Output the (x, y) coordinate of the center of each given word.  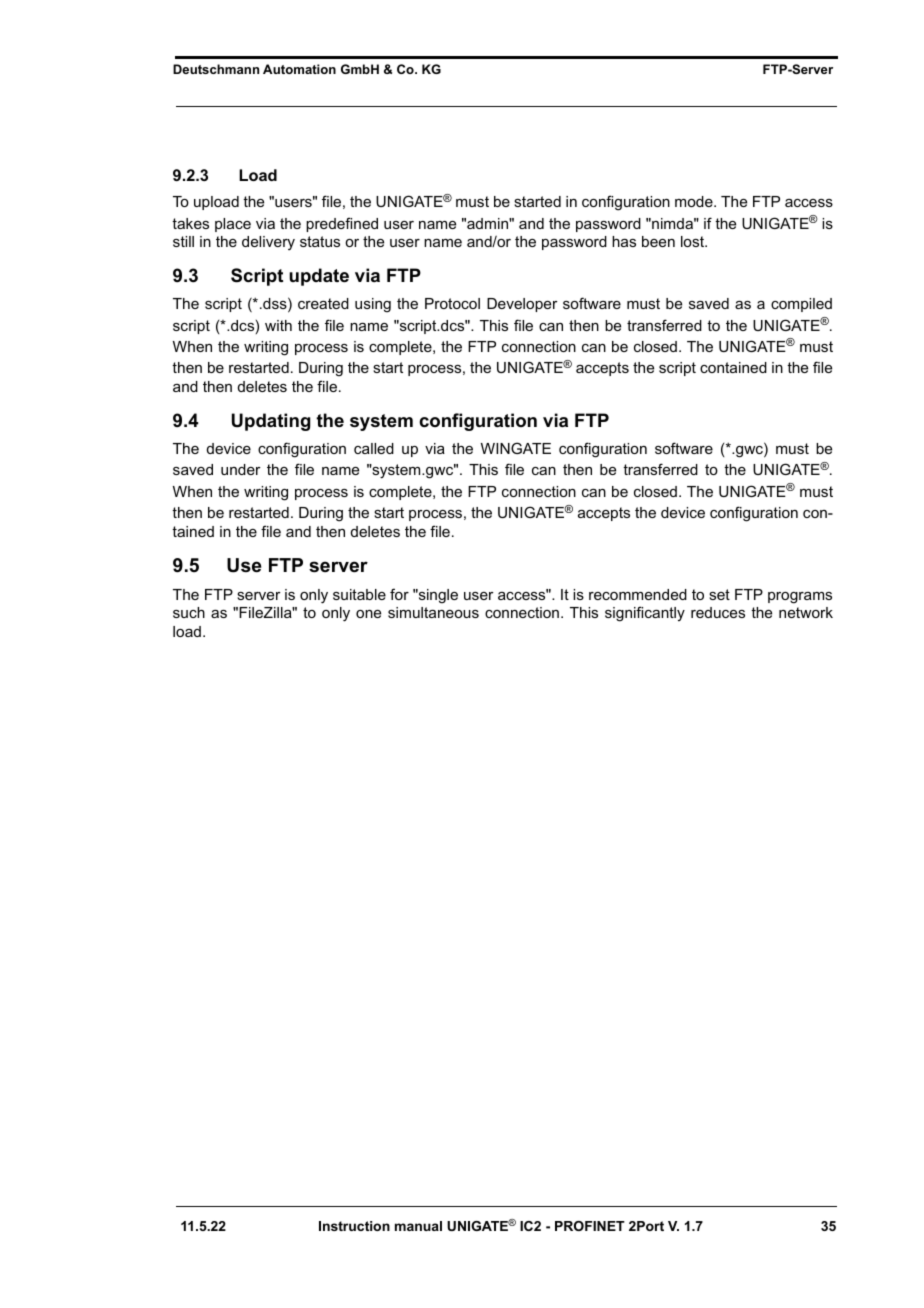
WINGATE (516, 448)
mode (695, 201)
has (624, 241)
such (189, 612)
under (241, 469)
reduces (718, 612)
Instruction (354, 1226)
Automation (299, 69)
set (719, 594)
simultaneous (433, 612)
